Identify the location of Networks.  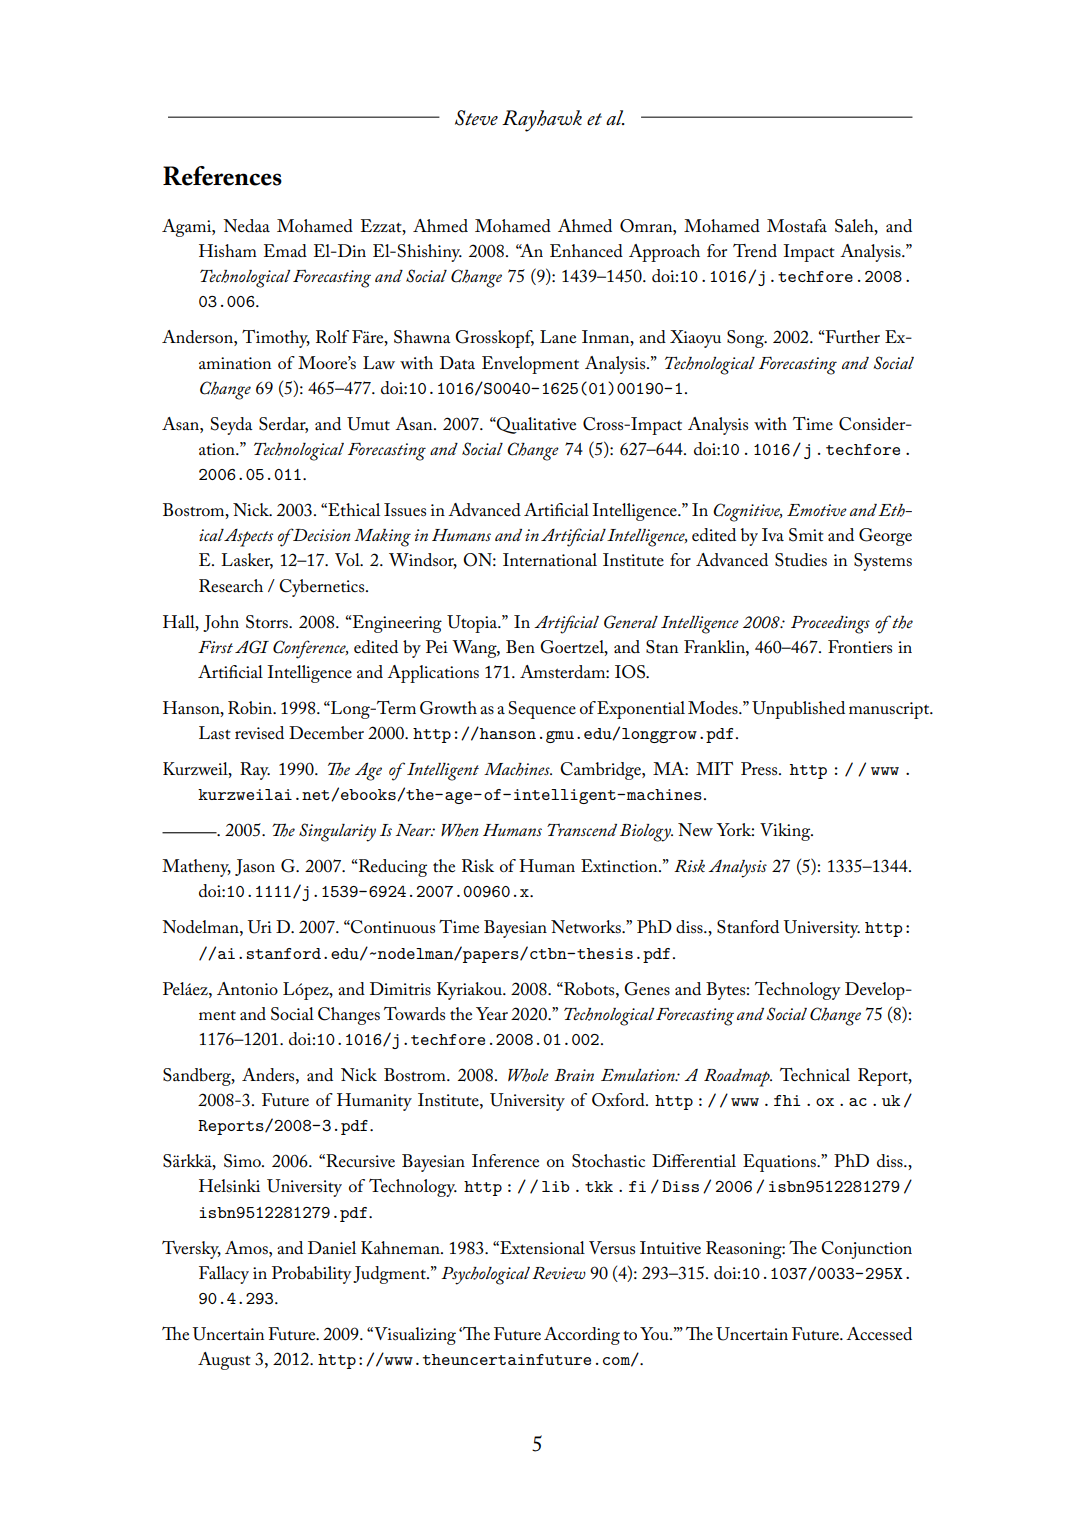
(587, 926).
